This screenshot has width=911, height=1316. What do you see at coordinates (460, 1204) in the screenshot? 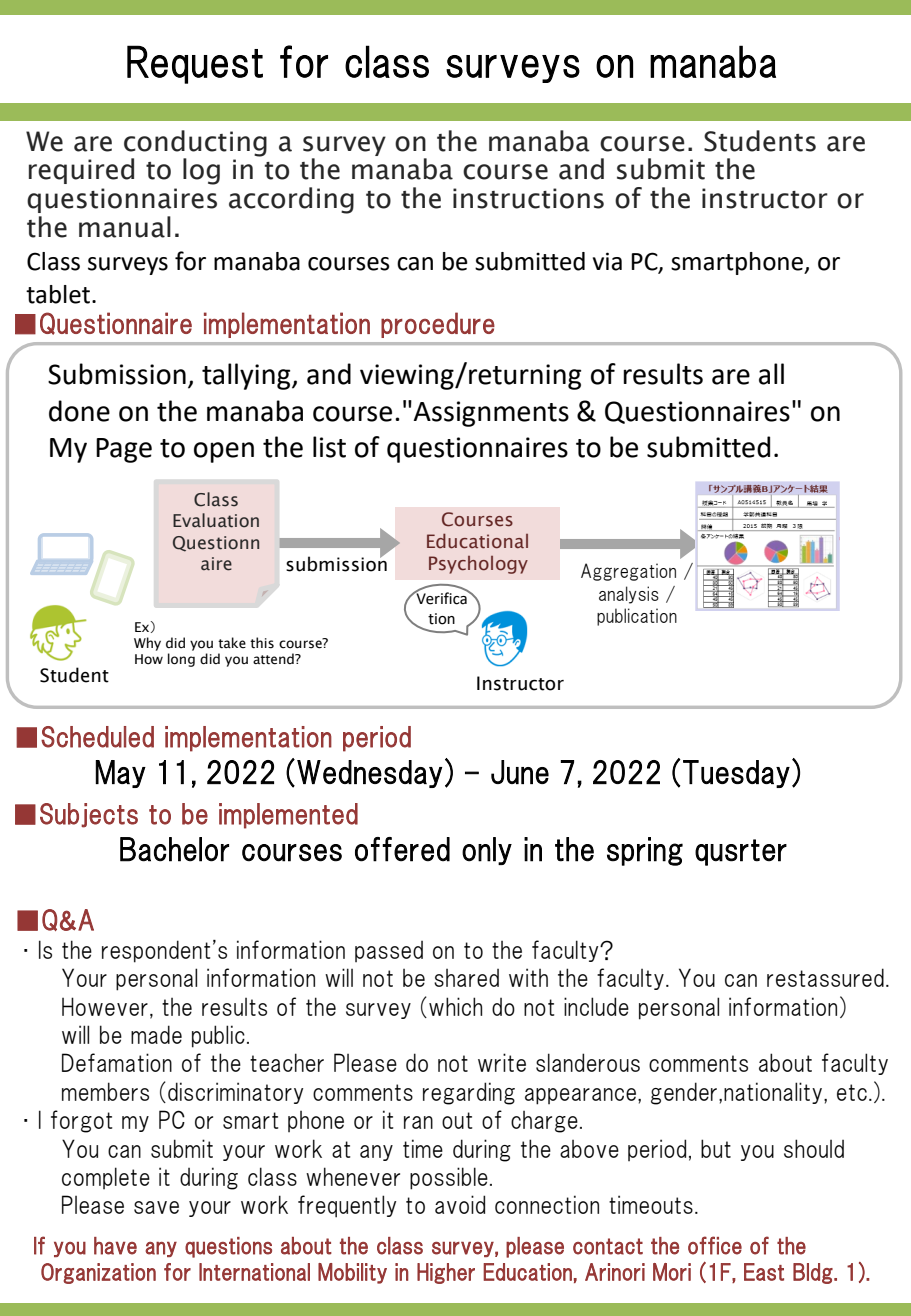
I see `avoid` at bounding box center [460, 1204].
